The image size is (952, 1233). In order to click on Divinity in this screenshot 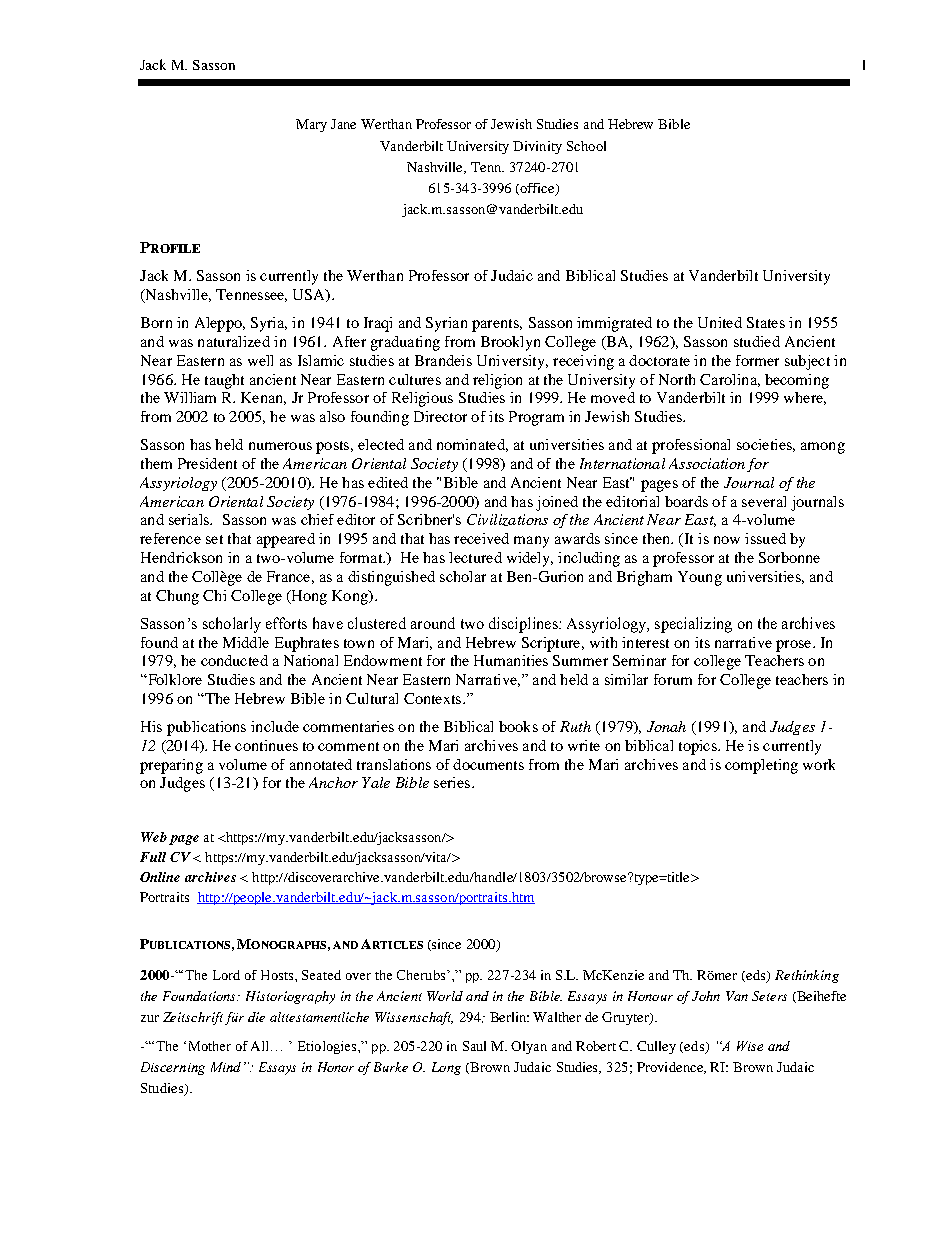, I will do `click(537, 147)`.
